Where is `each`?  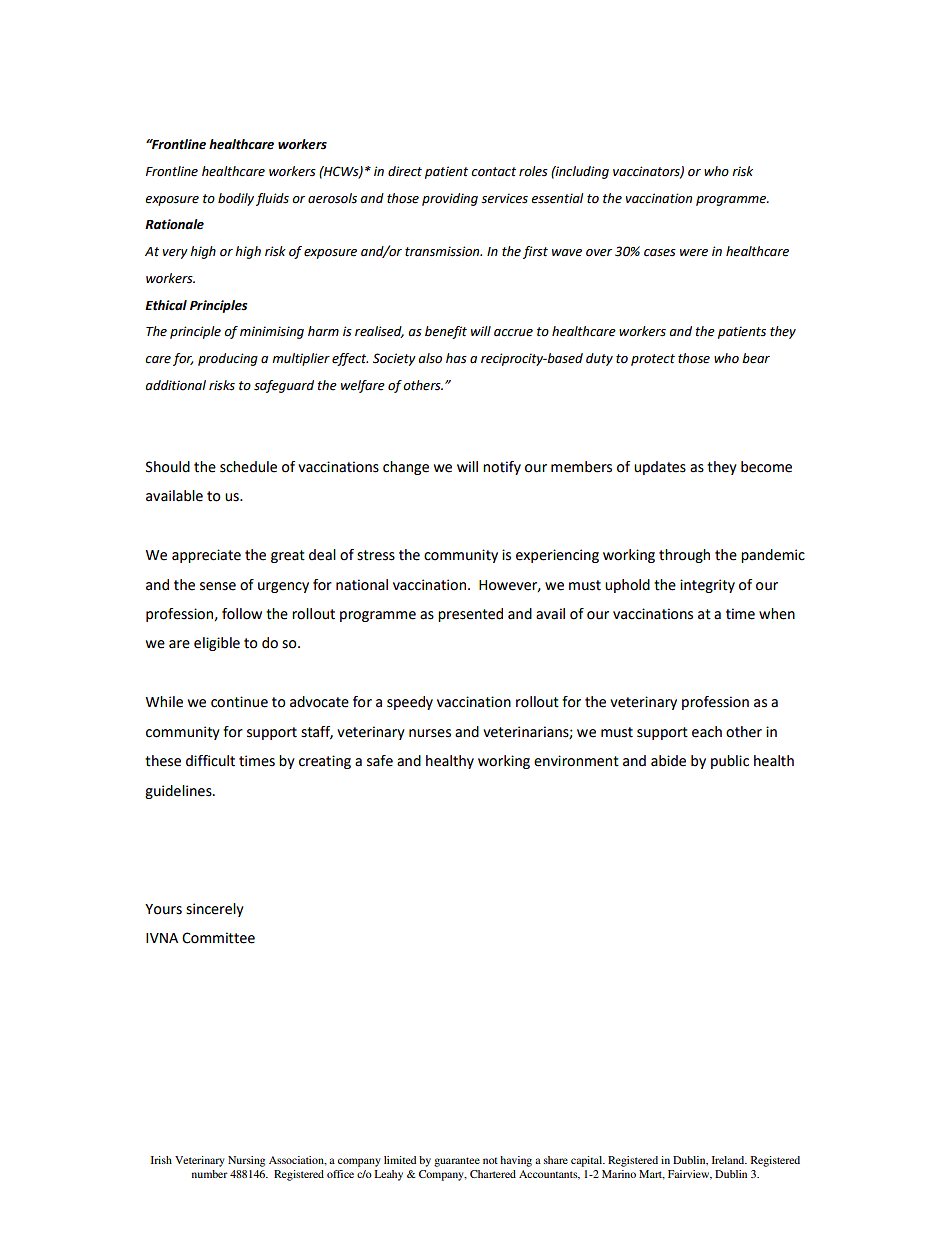
each is located at coordinates (707, 732).
